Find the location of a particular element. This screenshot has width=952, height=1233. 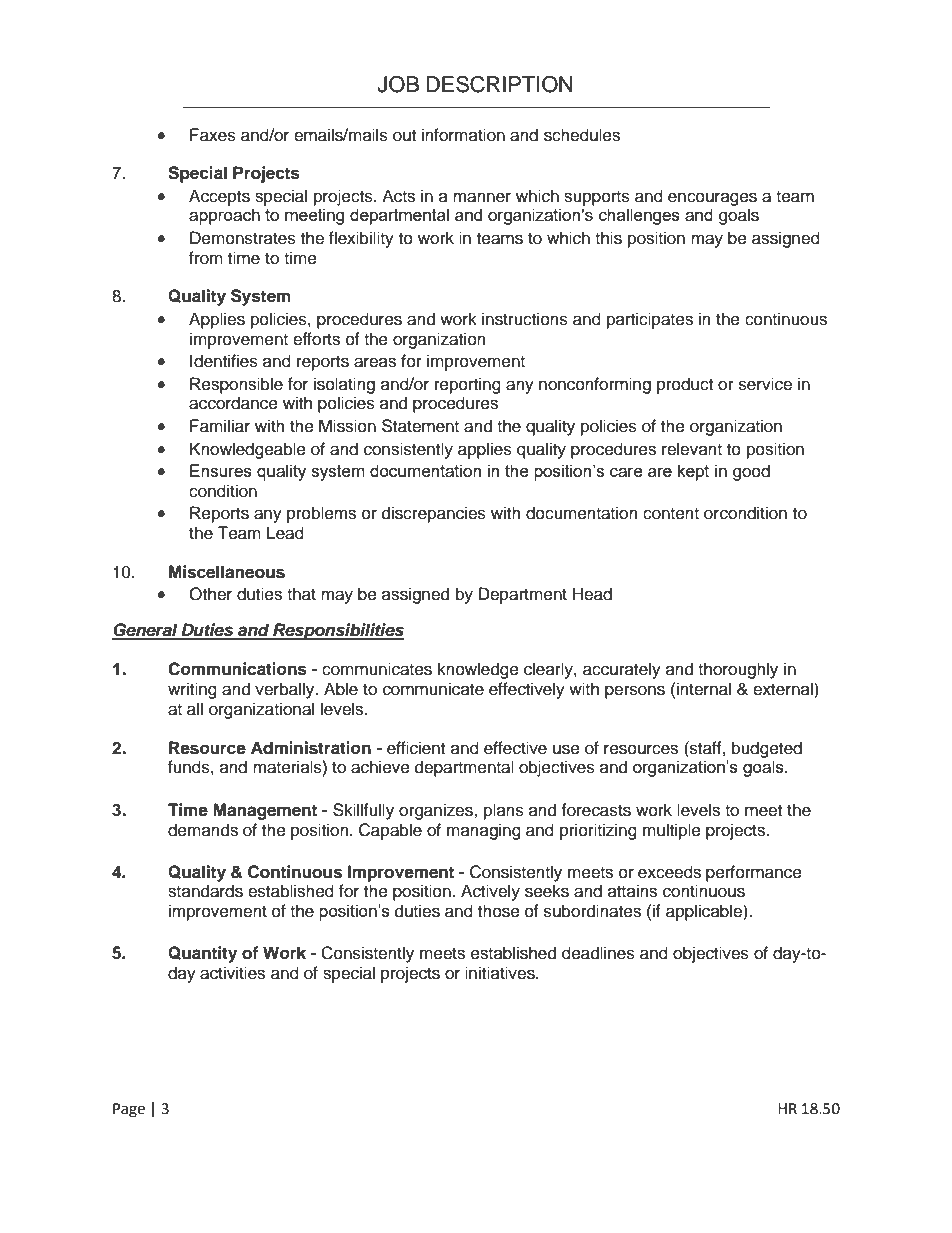

Page is located at coordinates (129, 1110).
